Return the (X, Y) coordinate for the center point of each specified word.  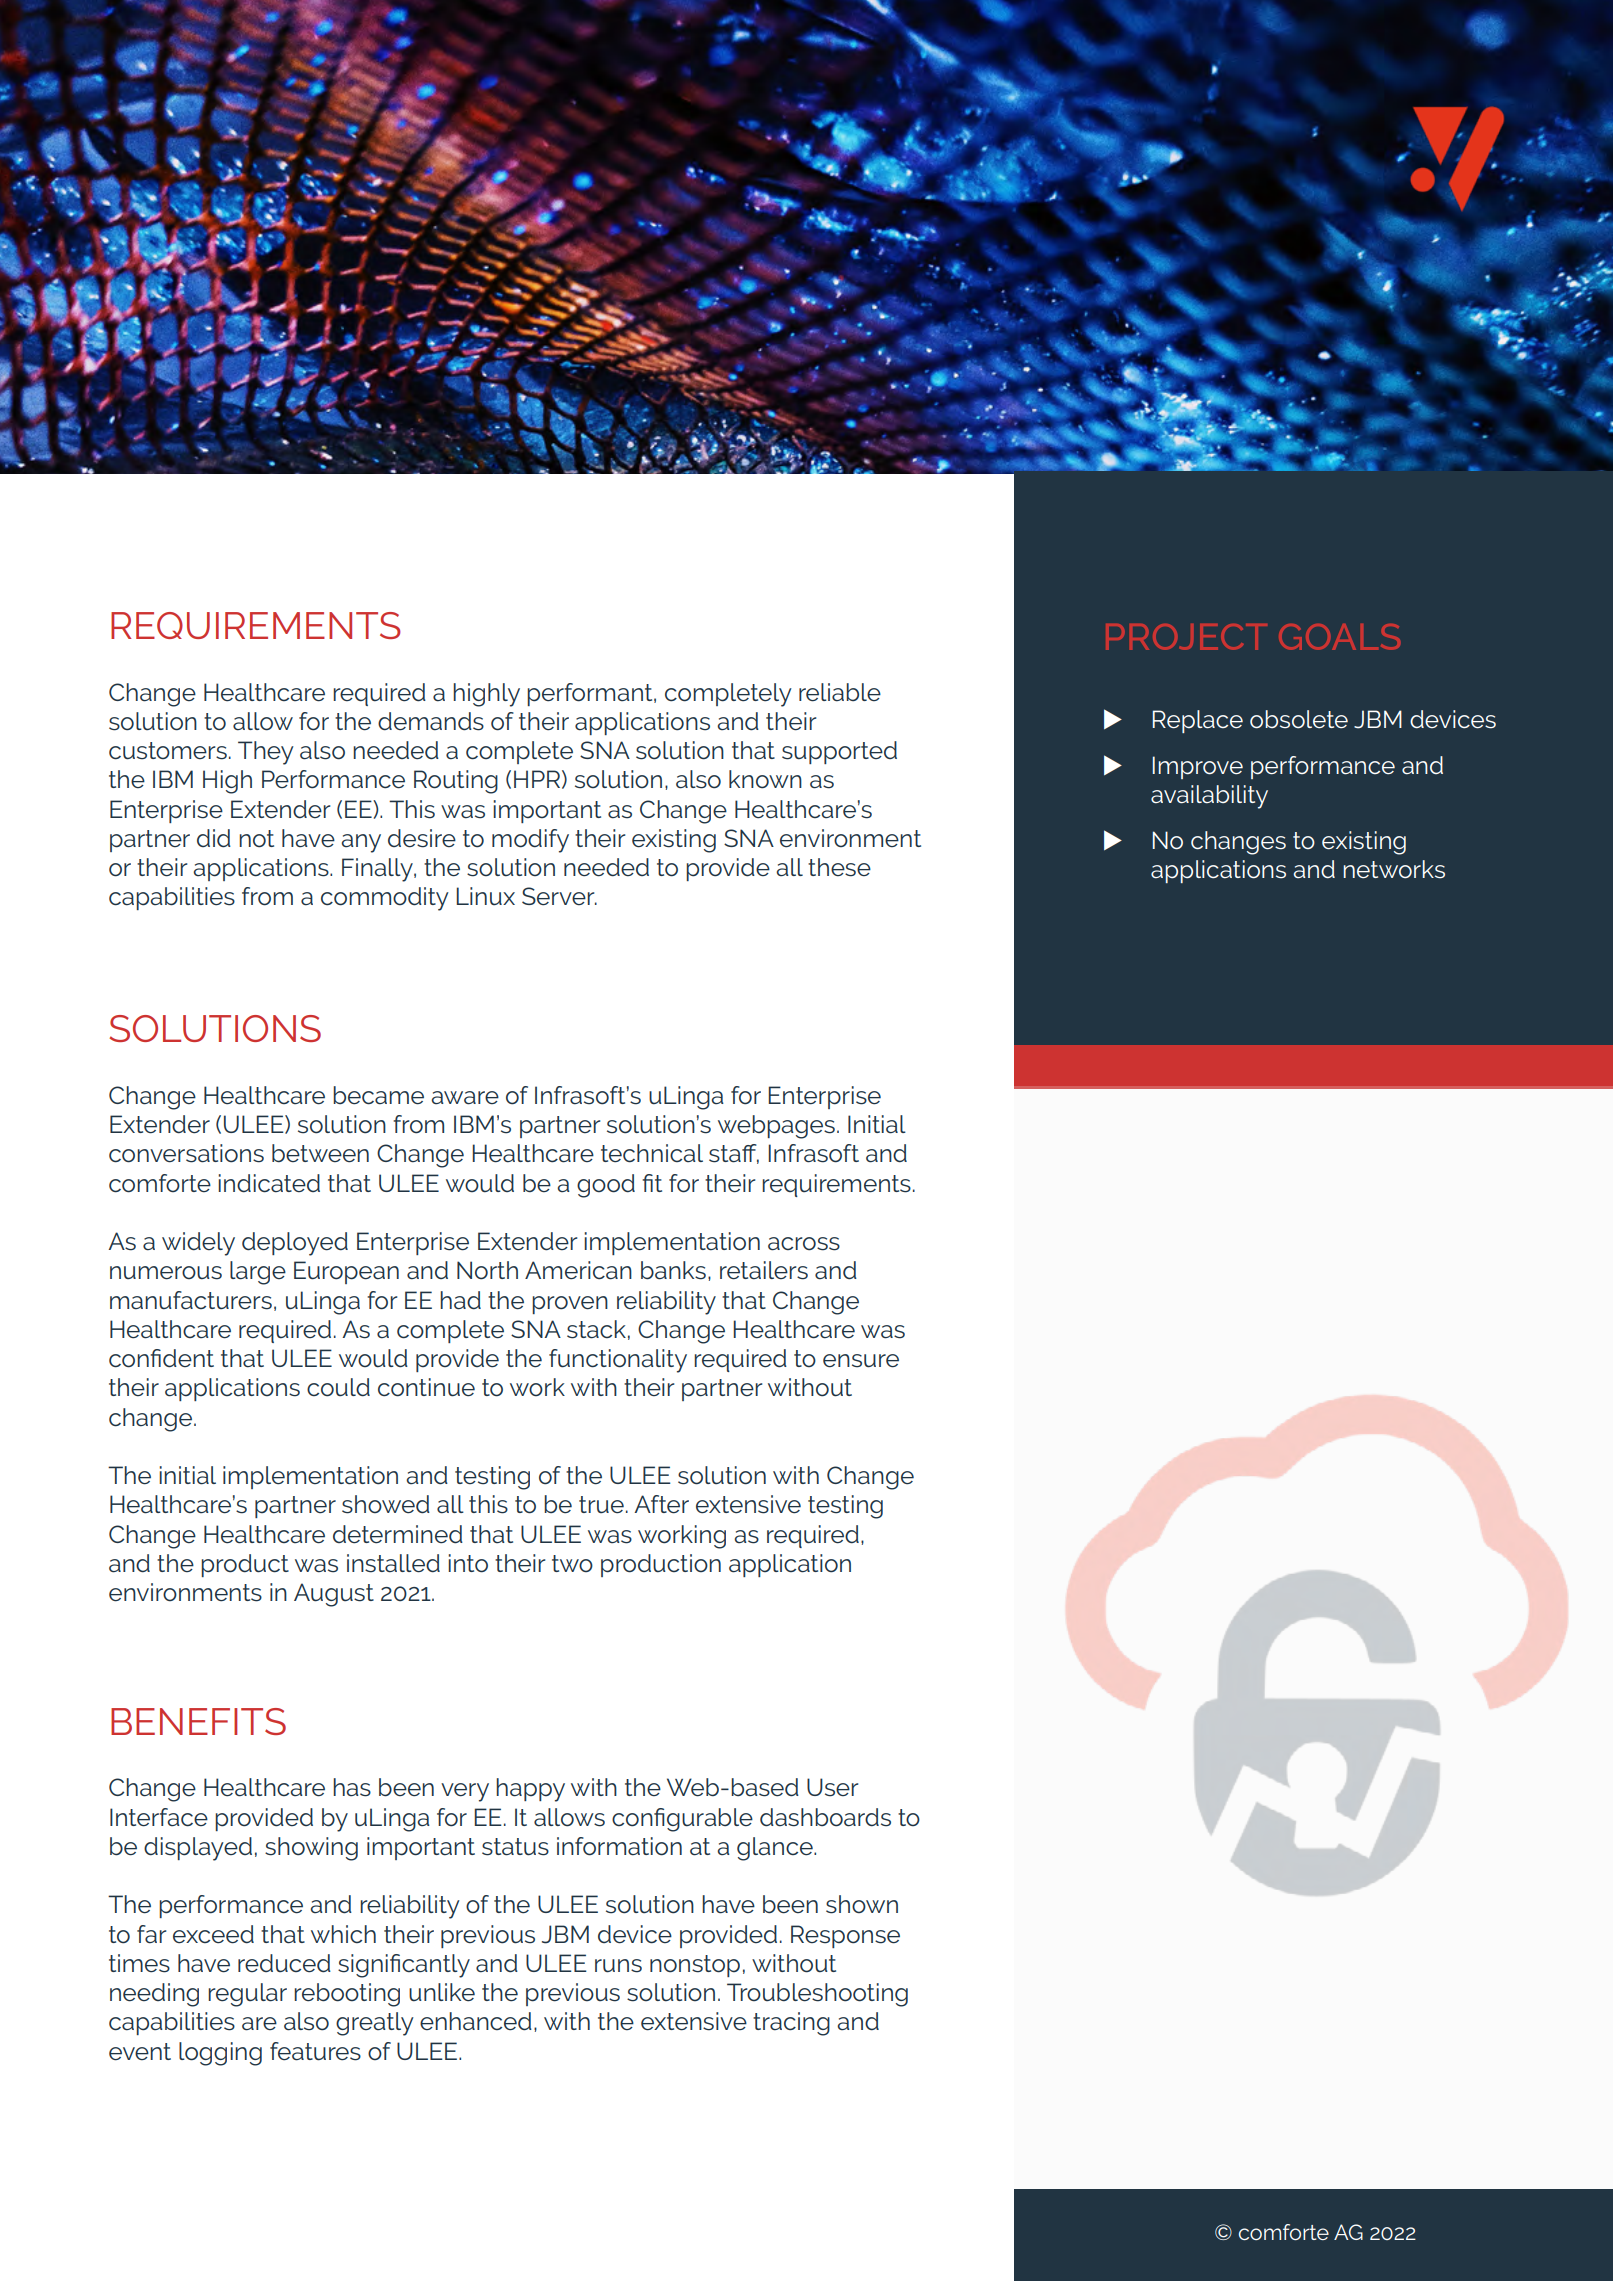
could (338, 1387)
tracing (791, 2024)
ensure (861, 1361)
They (266, 753)
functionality (618, 1361)
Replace (1198, 721)
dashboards (825, 1817)
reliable (840, 692)
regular (247, 1995)
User (832, 1787)
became (378, 1095)
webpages (776, 1127)
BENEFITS (198, 1721)
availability (1209, 797)
